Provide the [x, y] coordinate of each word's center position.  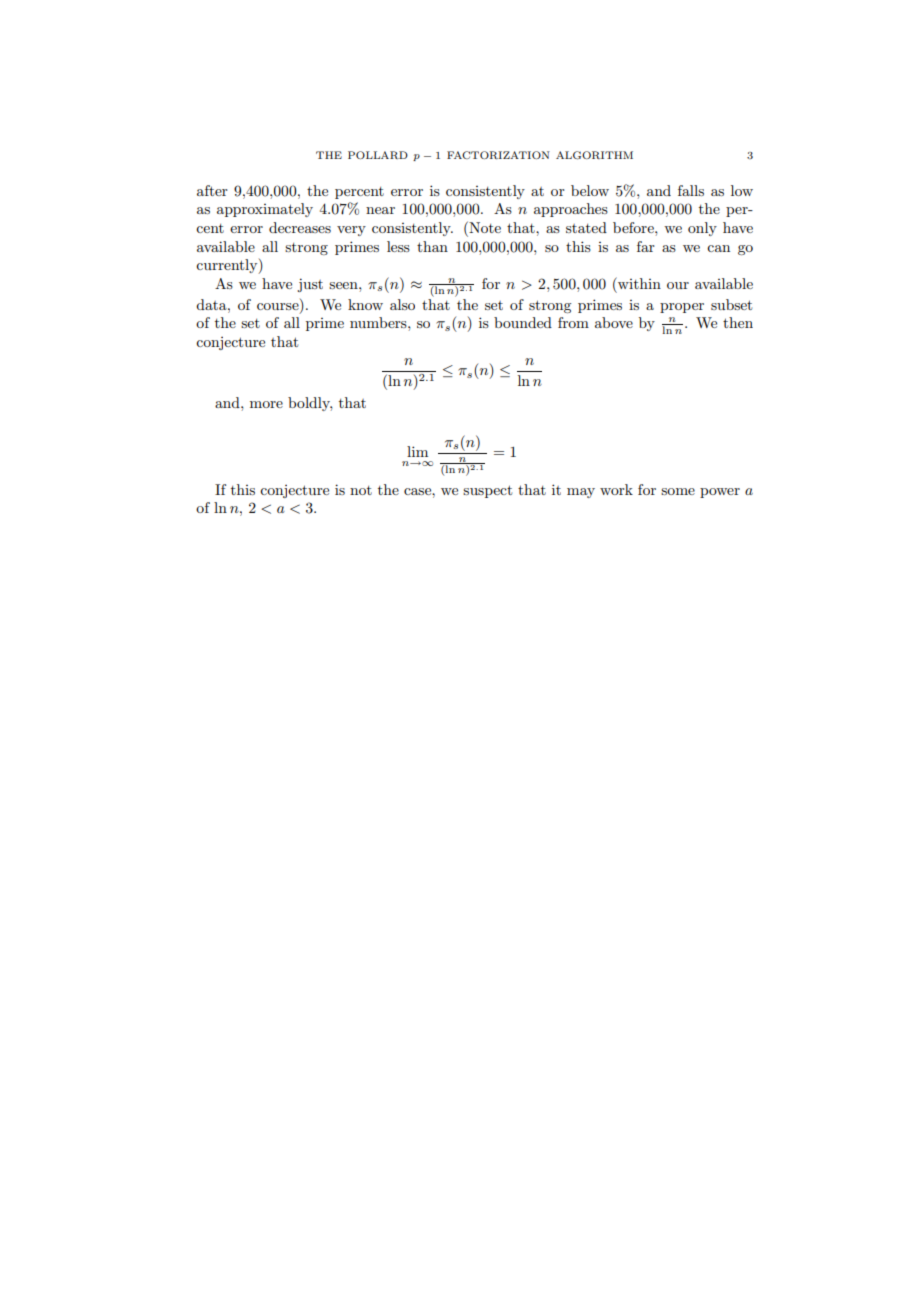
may [581, 493]
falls [691, 190]
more [266, 404]
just [310, 285]
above [614, 322]
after [212, 190]
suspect [487, 491]
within [638, 283]
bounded [523, 322]
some [678, 491]
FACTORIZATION [498, 155]
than [432, 246]
